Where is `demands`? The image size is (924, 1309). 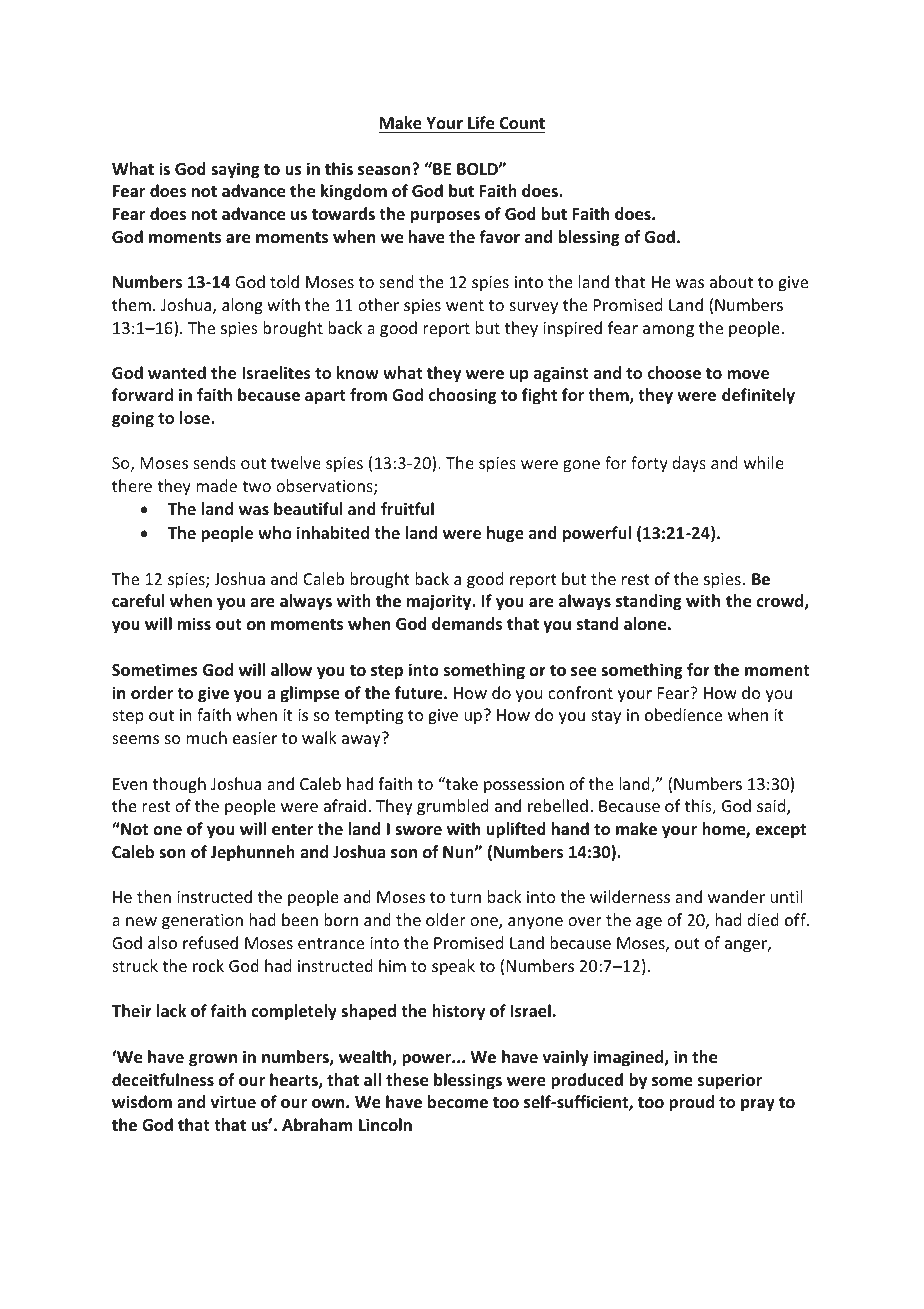 demands is located at coordinates (467, 624).
